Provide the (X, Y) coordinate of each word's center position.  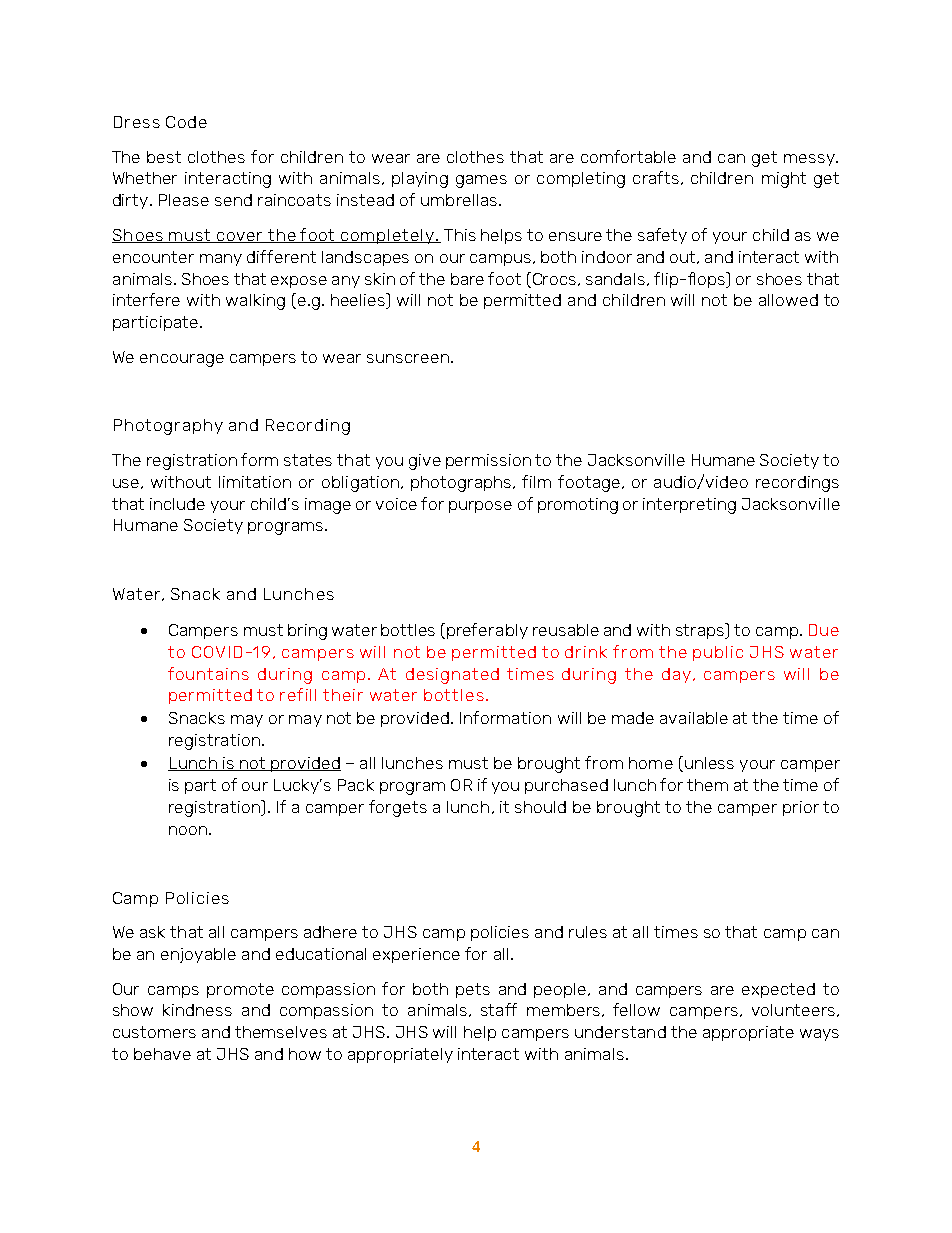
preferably (487, 631)
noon (188, 830)
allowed (788, 300)
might (784, 180)
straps (701, 631)
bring (307, 632)
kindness (197, 1010)
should (540, 807)
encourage (182, 360)
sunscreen (408, 358)
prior (801, 808)
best (164, 157)
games (481, 181)
